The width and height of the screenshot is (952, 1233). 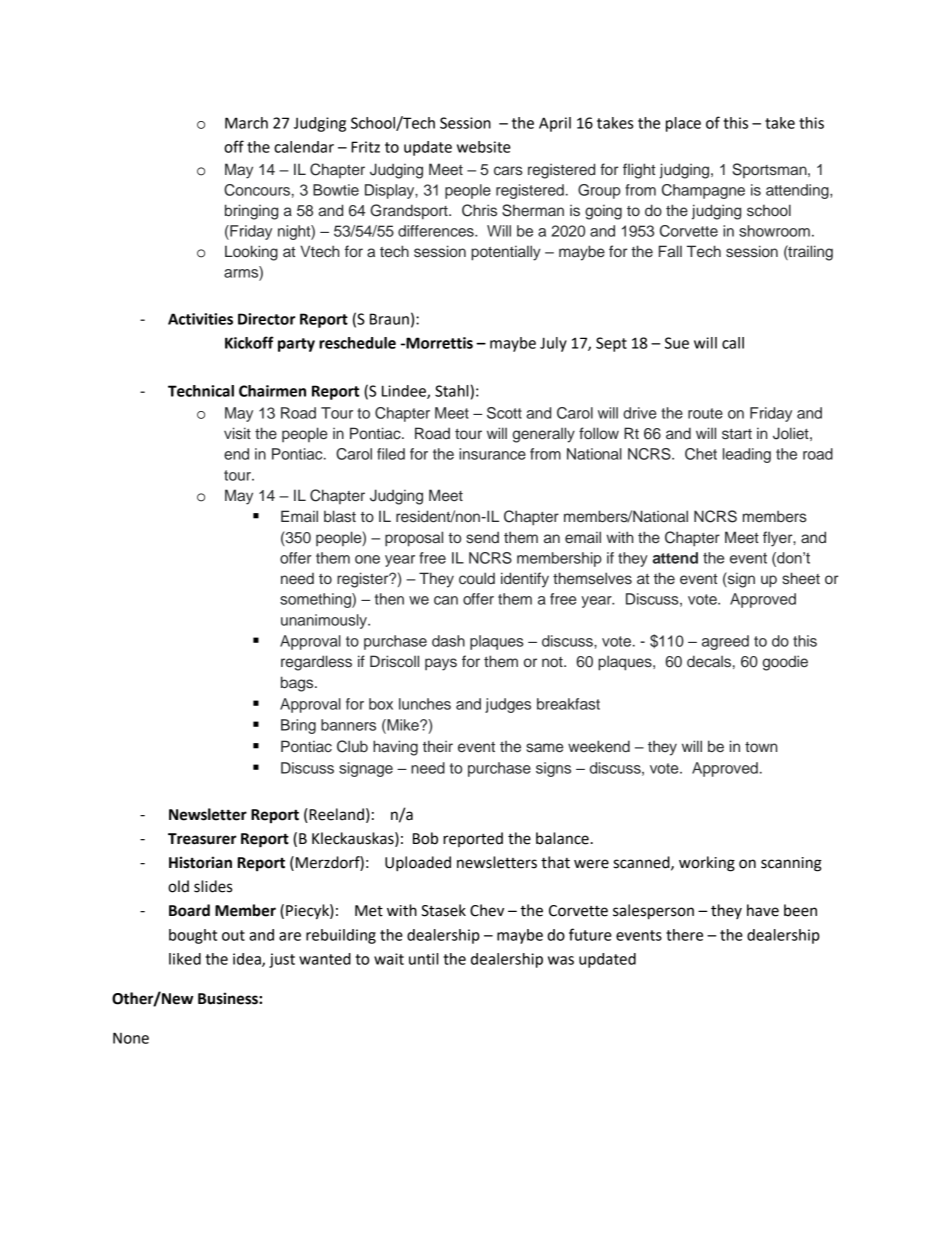 What do you see at coordinates (484, 147) in the screenshot?
I see `website` at bounding box center [484, 147].
